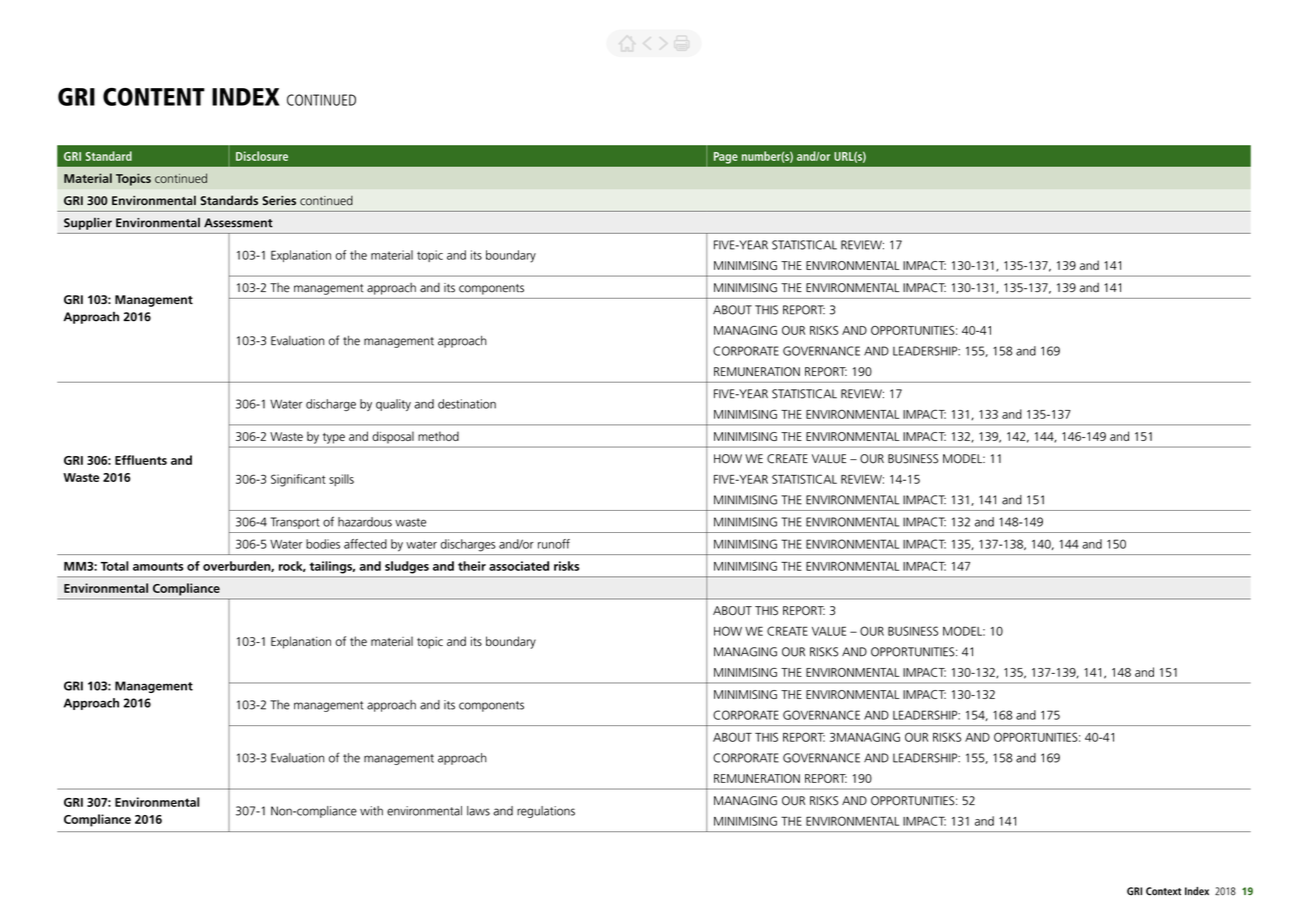  I want to click on Page, so click(726, 158).
